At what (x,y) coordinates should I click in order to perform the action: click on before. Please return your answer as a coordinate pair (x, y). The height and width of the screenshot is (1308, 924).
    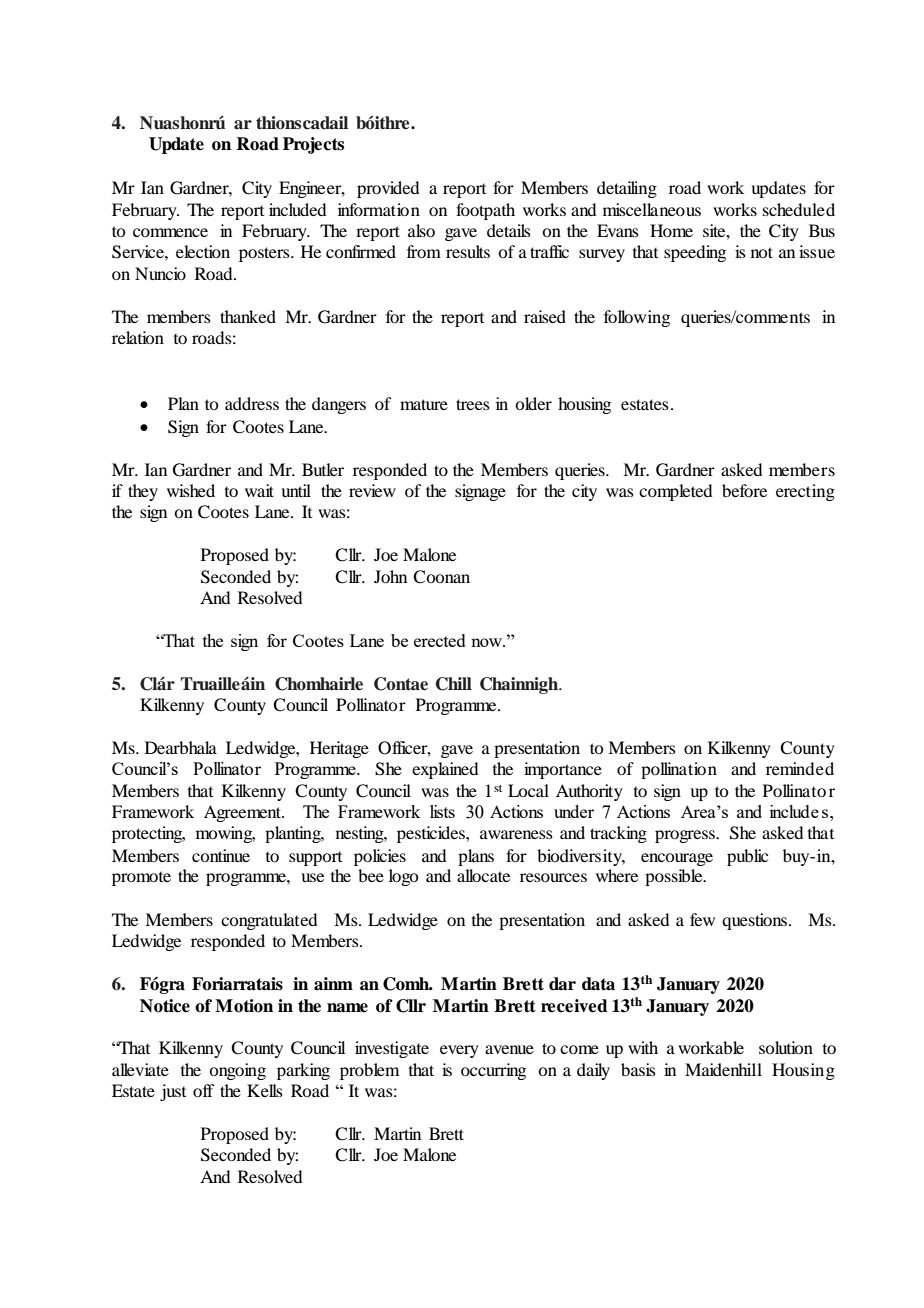
    Looking at the image, I should click on (744, 490).
